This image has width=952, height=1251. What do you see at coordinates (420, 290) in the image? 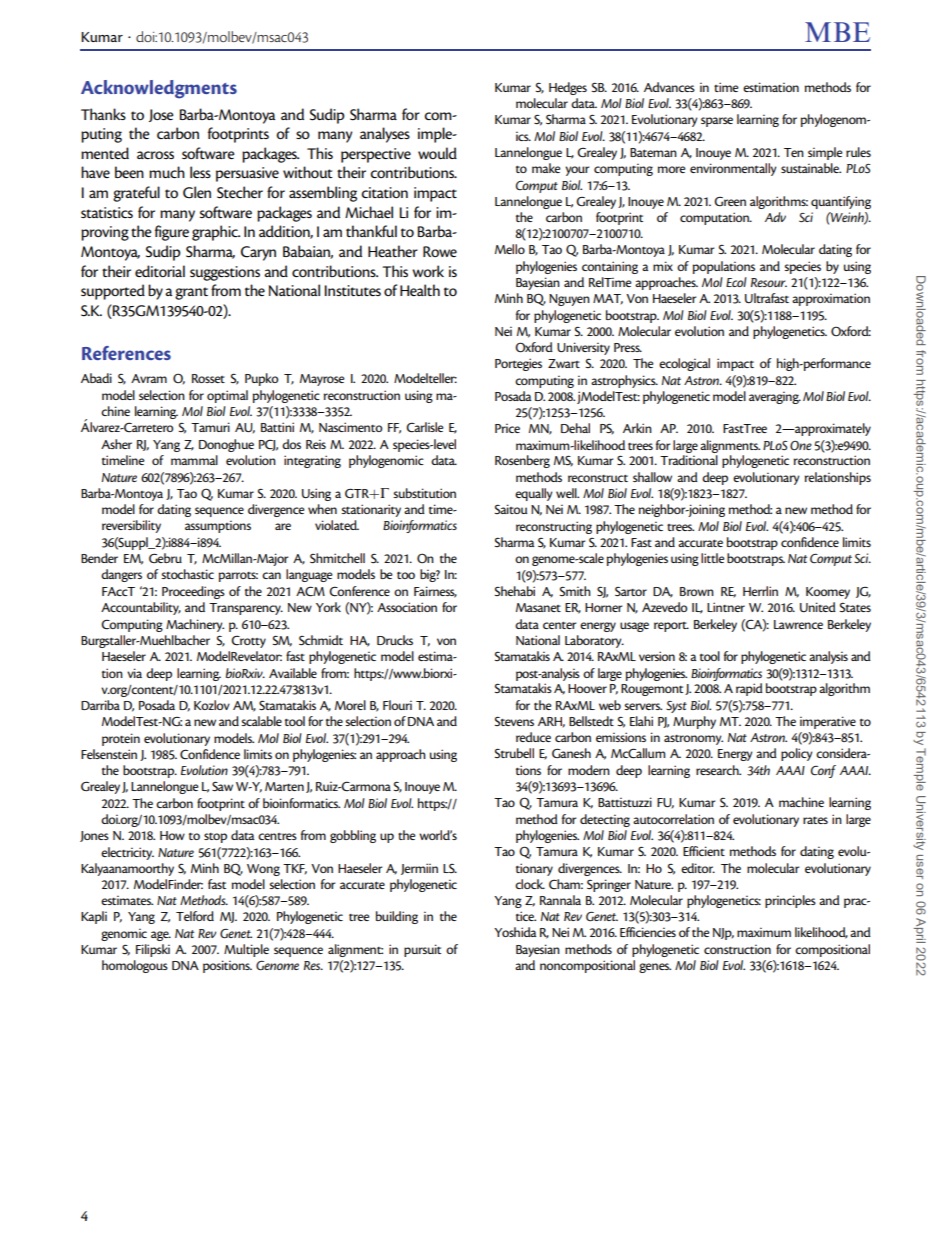
I see `Health` at bounding box center [420, 290].
